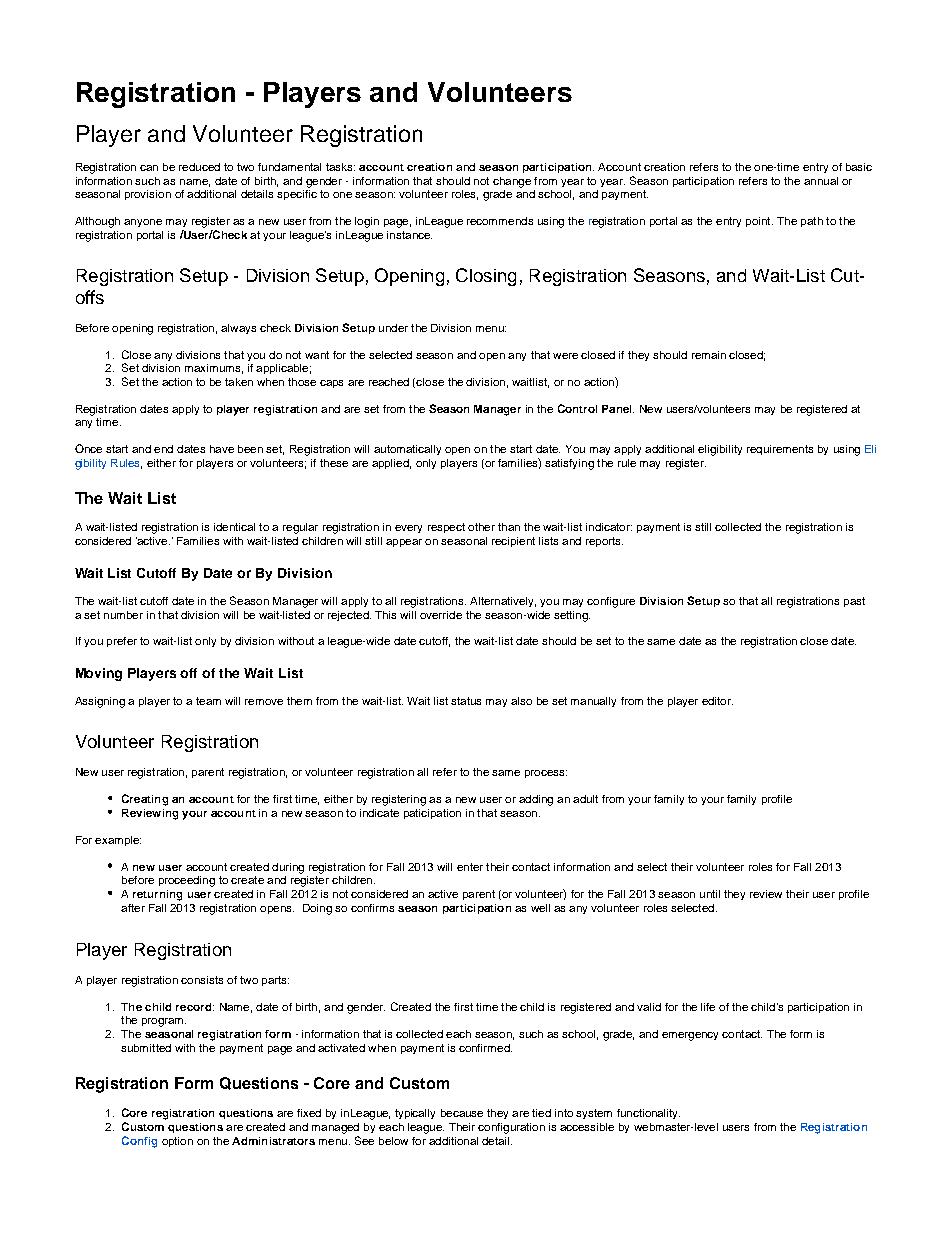 The width and height of the screenshot is (952, 1233). Describe the element at coordinates (148, 195) in the screenshot. I see `provision` at that location.
